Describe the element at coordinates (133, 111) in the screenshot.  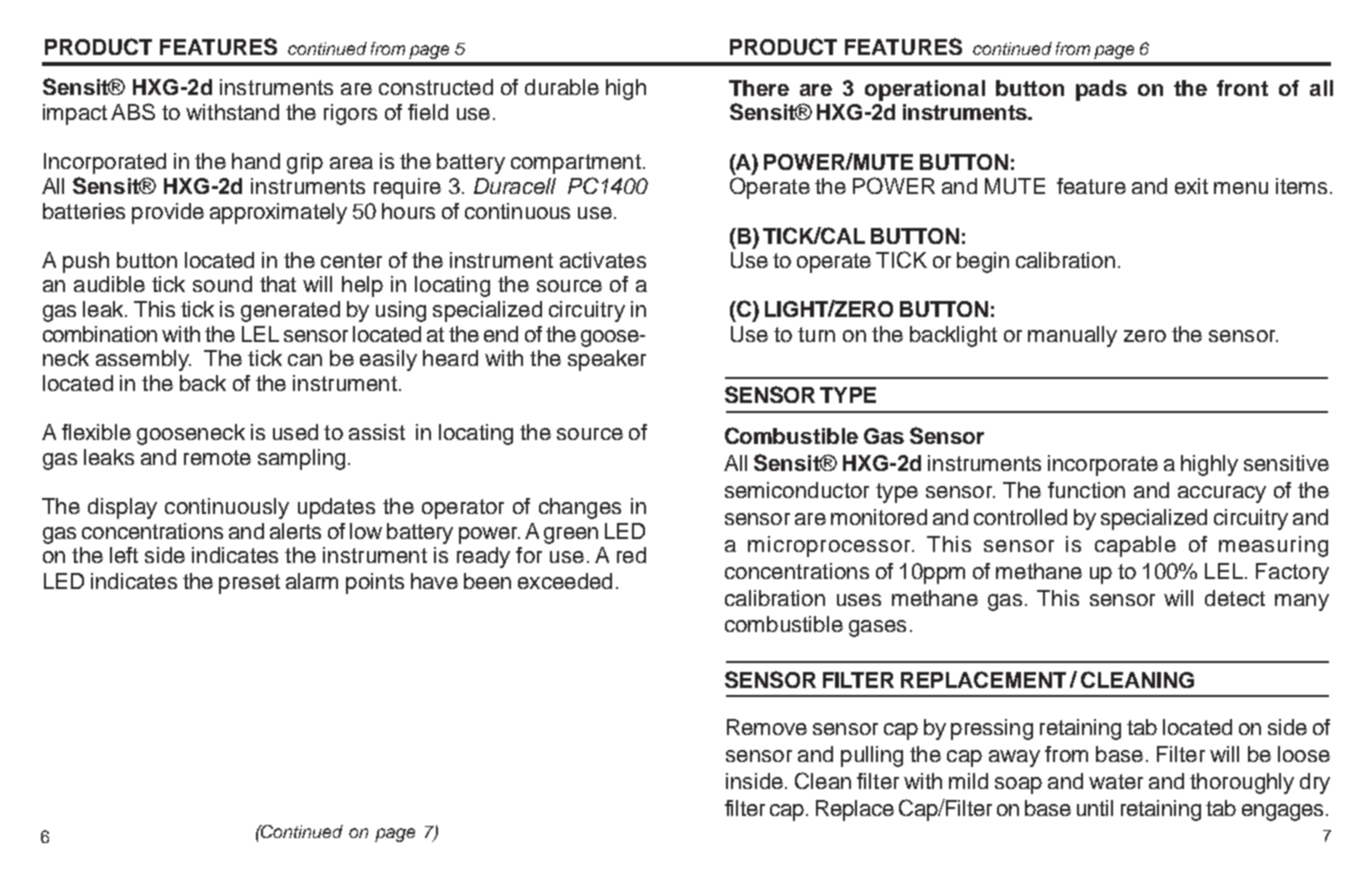
I see `ABS` at that location.
